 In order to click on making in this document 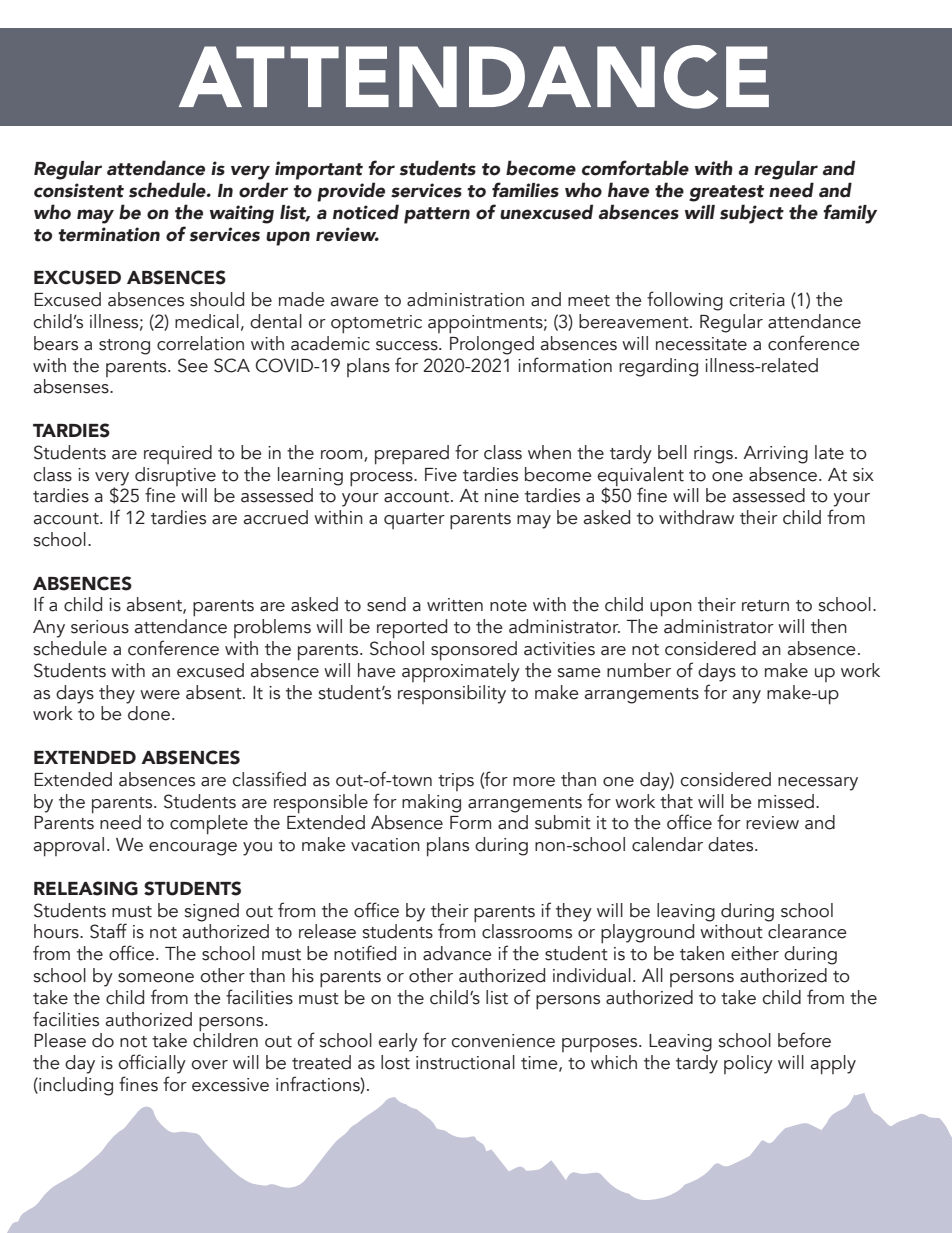, I will do `click(431, 803)`.
